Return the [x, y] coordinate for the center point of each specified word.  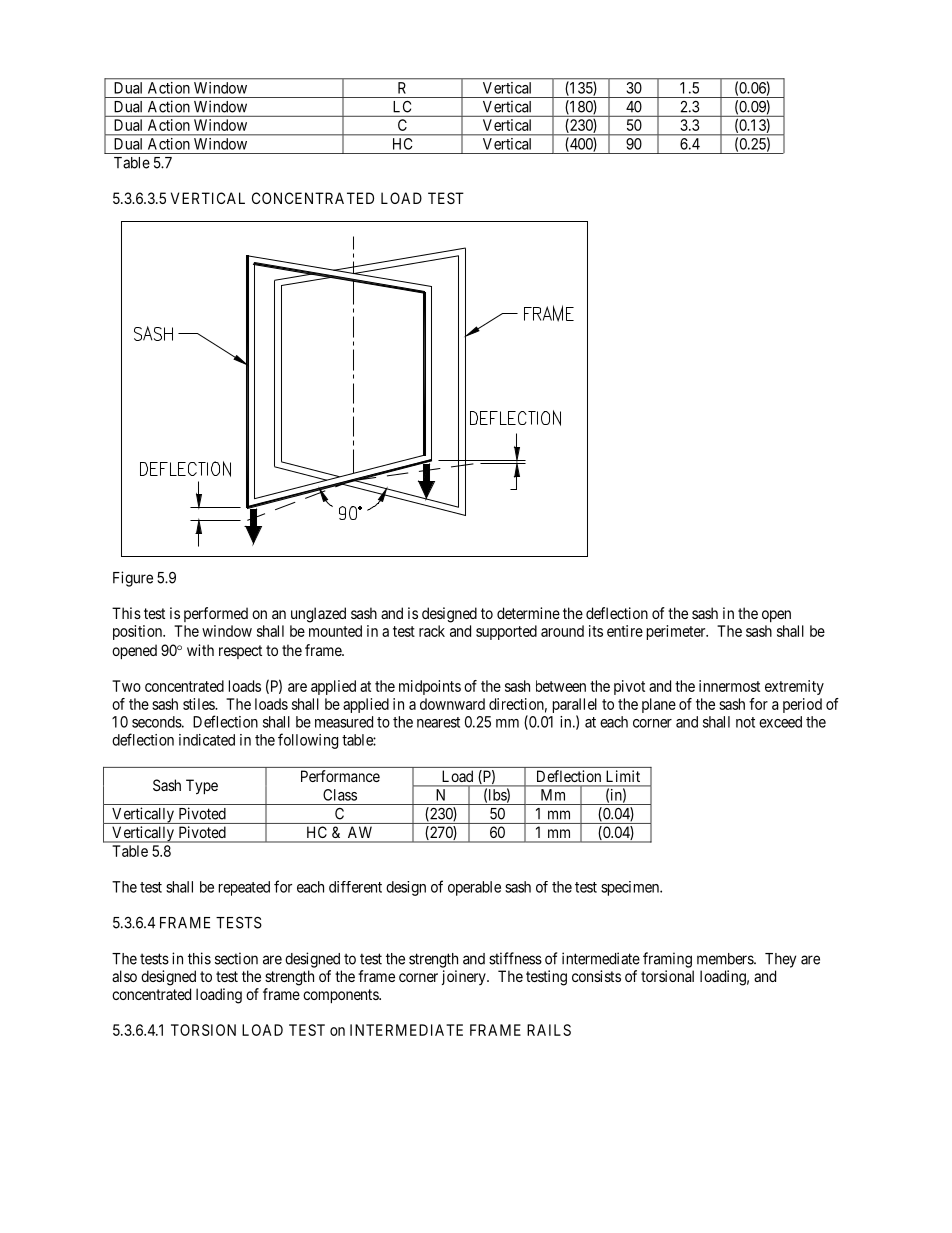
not [745, 722]
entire [625, 631]
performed [216, 614]
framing [667, 960]
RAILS [549, 1030]
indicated [207, 740]
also [124, 976]
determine [528, 613]
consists [596, 976]
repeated [244, 888]
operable [474, 888]
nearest [438, 722]
